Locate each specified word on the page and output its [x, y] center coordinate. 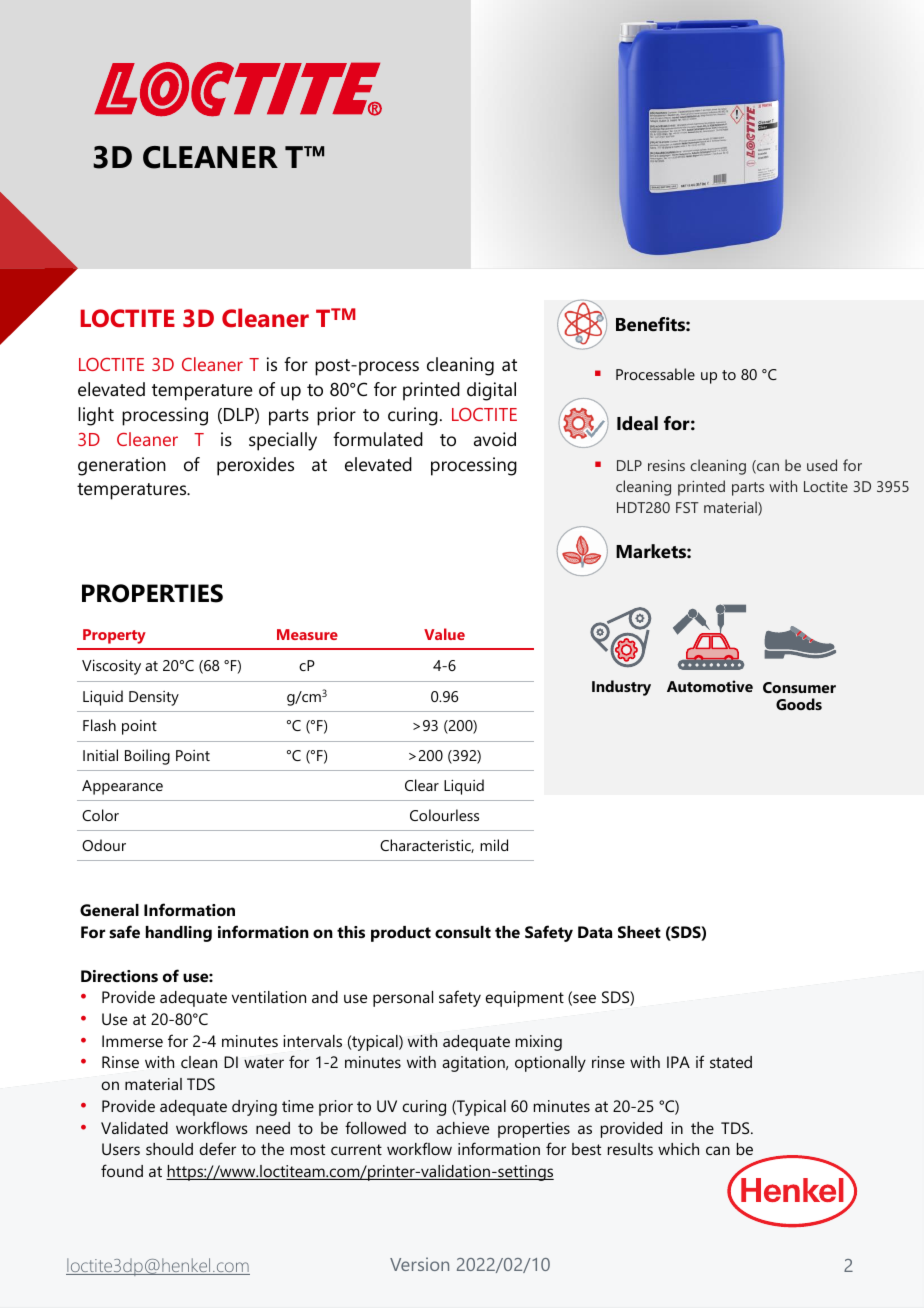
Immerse [132, 1041]
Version [419, 1264]
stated [731, 1062]
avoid [495, 439]
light [96, 416]
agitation [474, 1064]
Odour [104, 845]
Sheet [639, 932]
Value [444, 634]
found [122, 1170]
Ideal [637, 423]
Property [114, 636]
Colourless [444, 815]
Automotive [710, 686]
